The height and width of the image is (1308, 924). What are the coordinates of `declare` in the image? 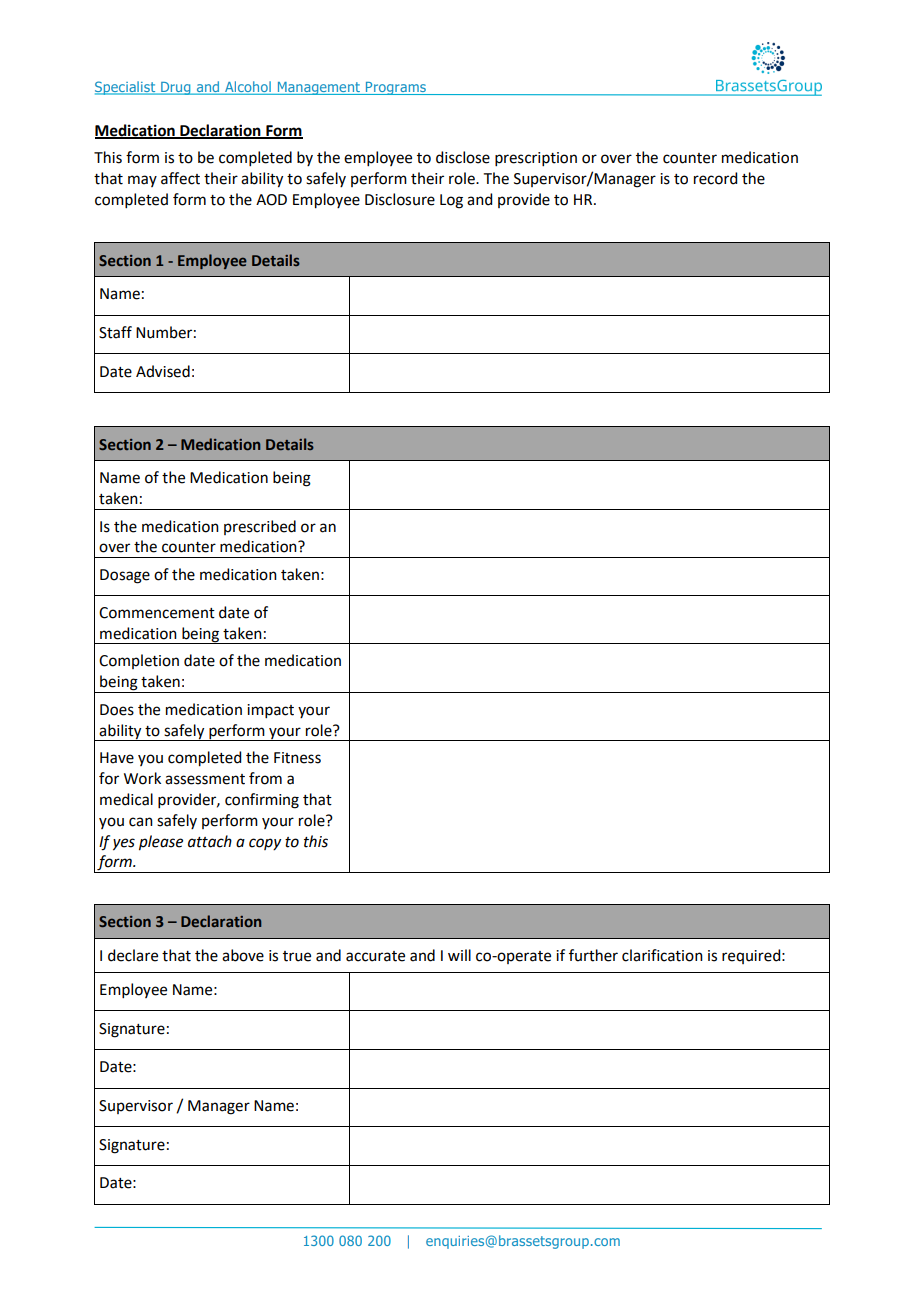 It's located at (133, 955).
